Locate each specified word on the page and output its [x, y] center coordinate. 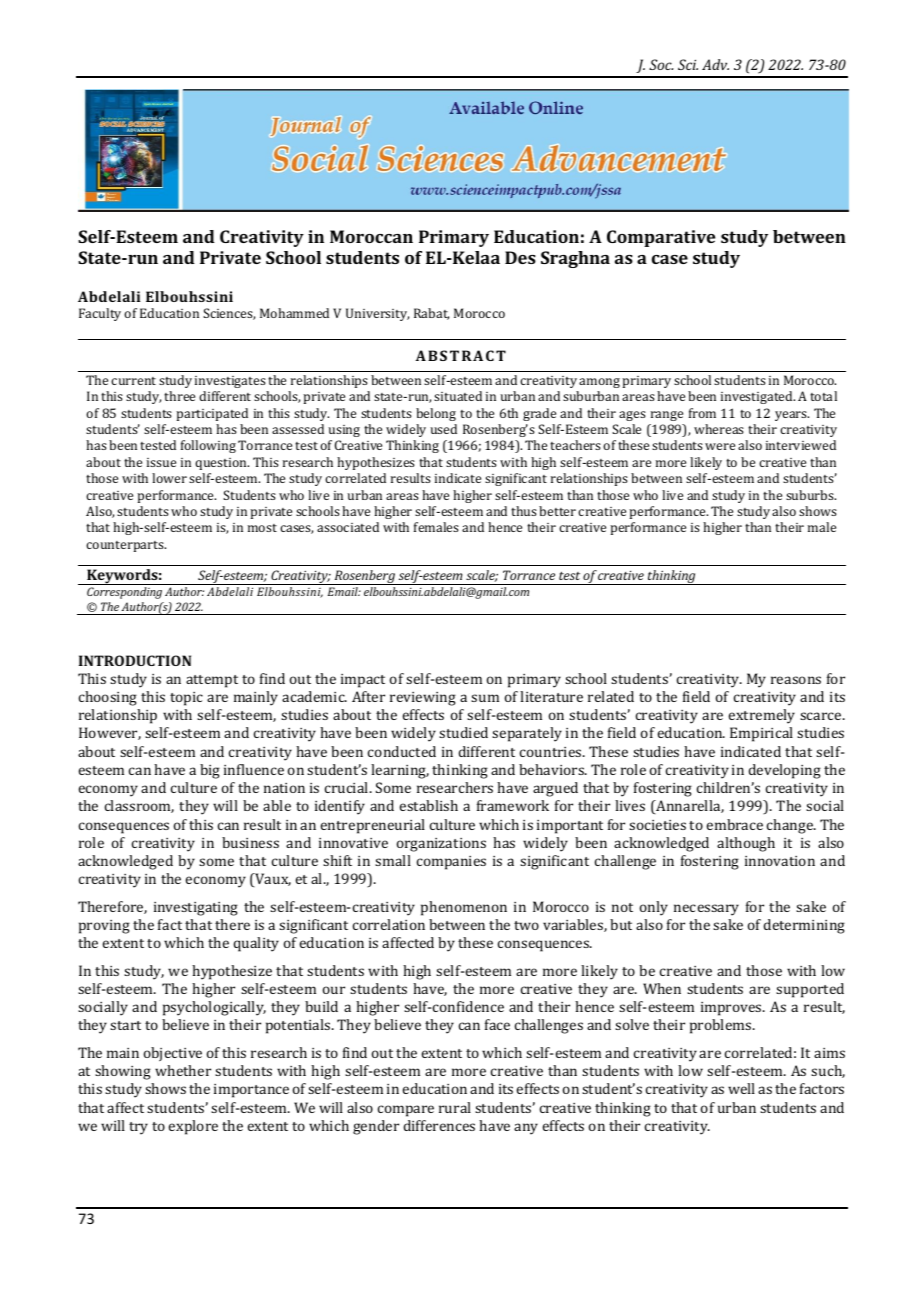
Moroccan [371, 236]
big [210, 771]
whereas [719, 429]
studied [463, 732]
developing [784, 771]
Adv [715, 64]
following [208, 446]
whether [183, 1070]
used [443, 429]
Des [520, 257]
